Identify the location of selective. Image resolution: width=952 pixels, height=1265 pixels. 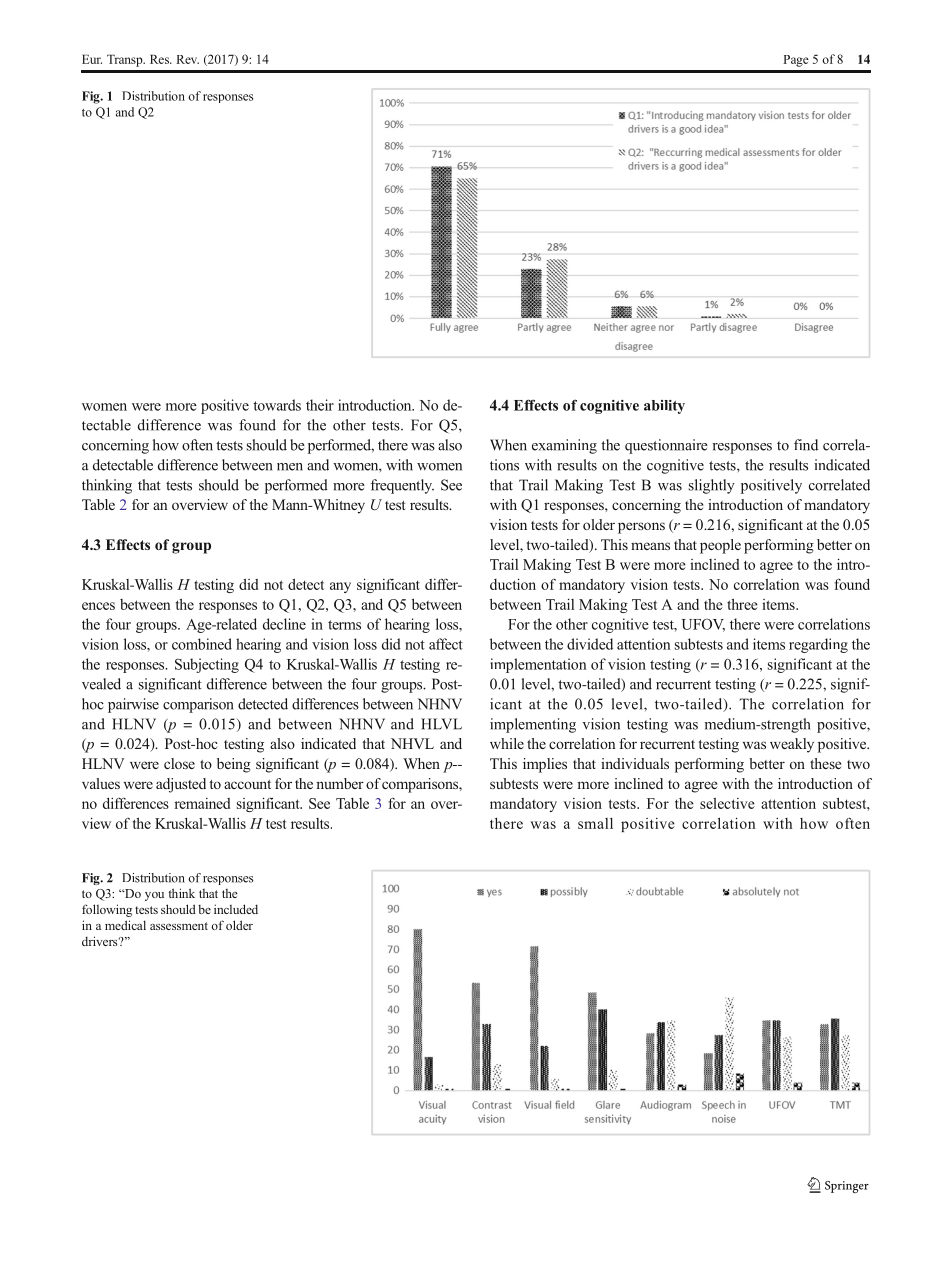
(727, 803).
